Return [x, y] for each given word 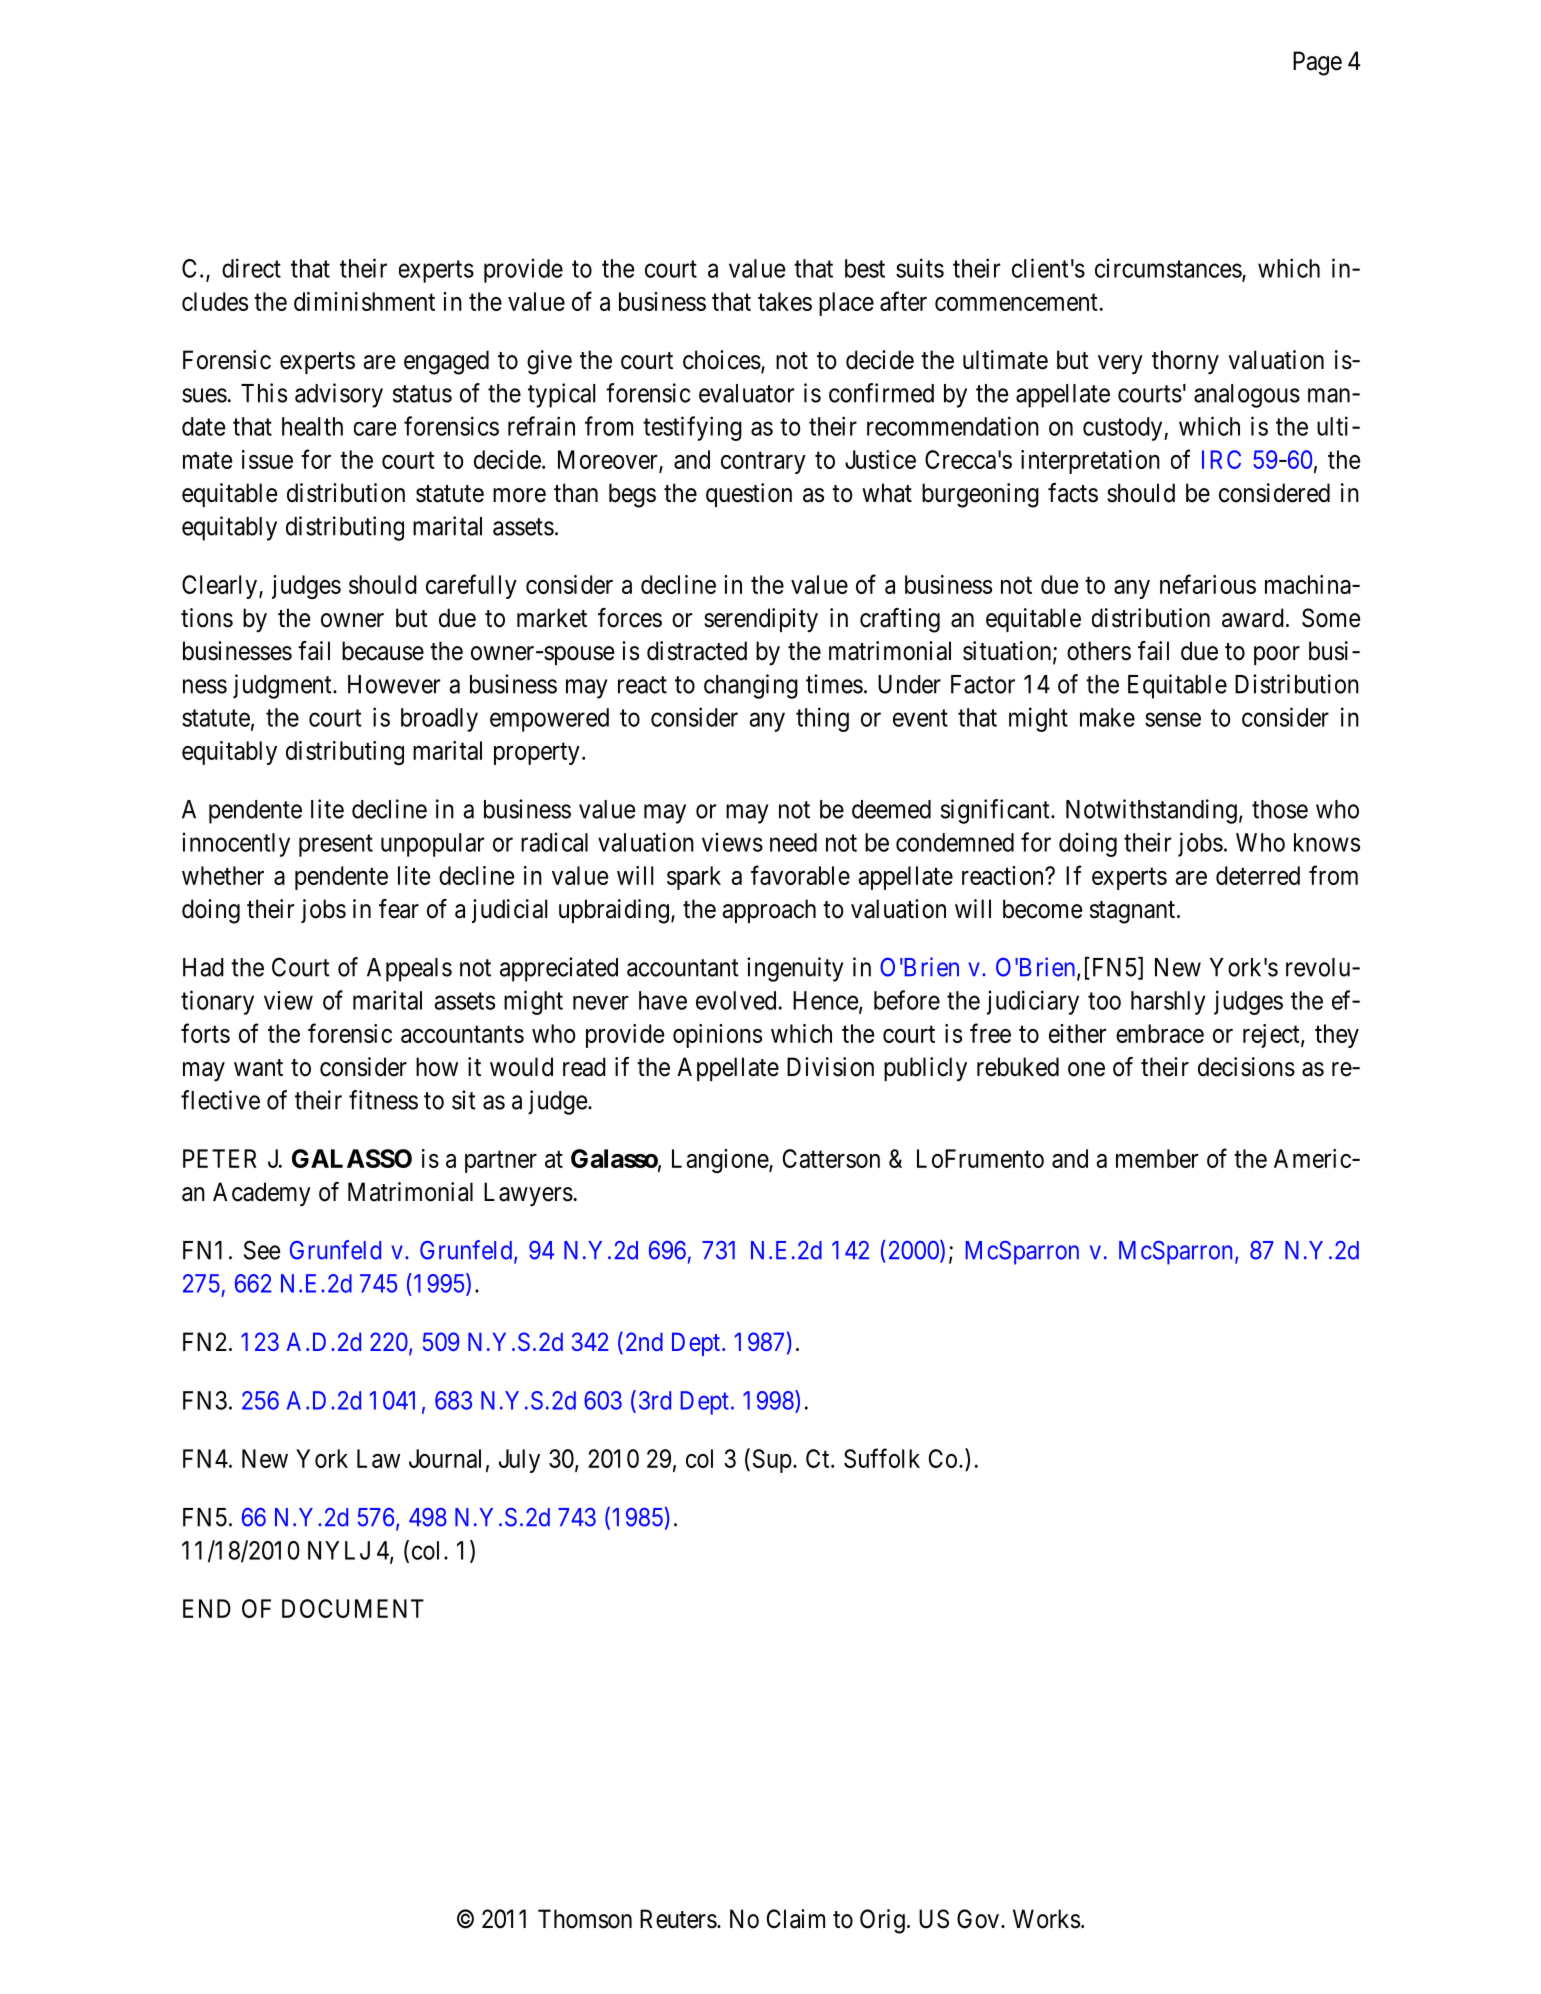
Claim [796, 1919]
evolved [736, 1000]
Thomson [585, 1919]
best [865, 268]
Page [1317, 63]
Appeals [409, 970]
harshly [1168, 1003]
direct [251, 268]
